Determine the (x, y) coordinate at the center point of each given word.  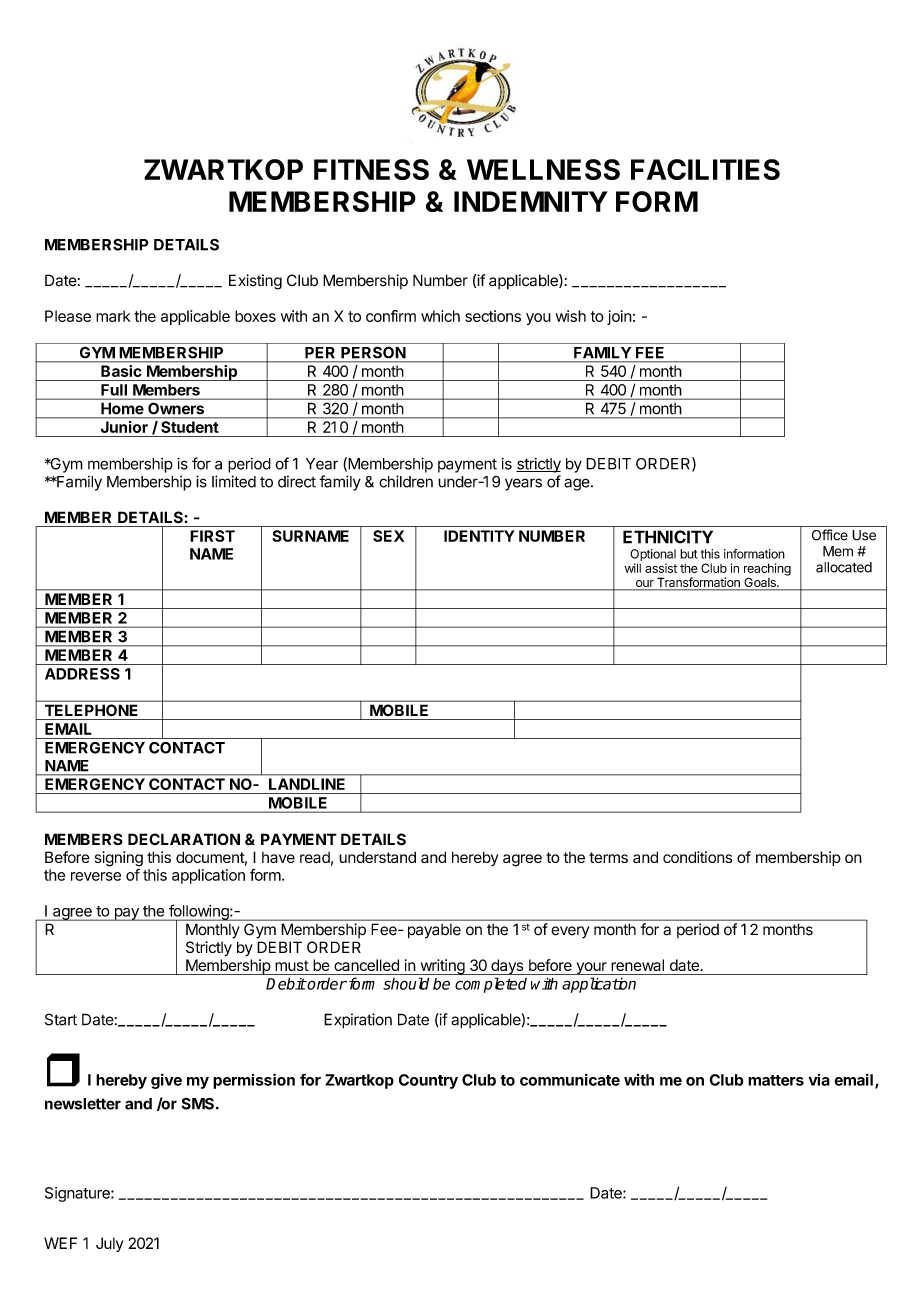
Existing (255, 282)
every (570, 932)
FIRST (212, 536)
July (109, 1244)
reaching (767, 570)
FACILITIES (705, 169)
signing (119, 859)
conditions (697, 857)
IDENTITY (479, 536)
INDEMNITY (531, 201)
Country (428, 1081)
